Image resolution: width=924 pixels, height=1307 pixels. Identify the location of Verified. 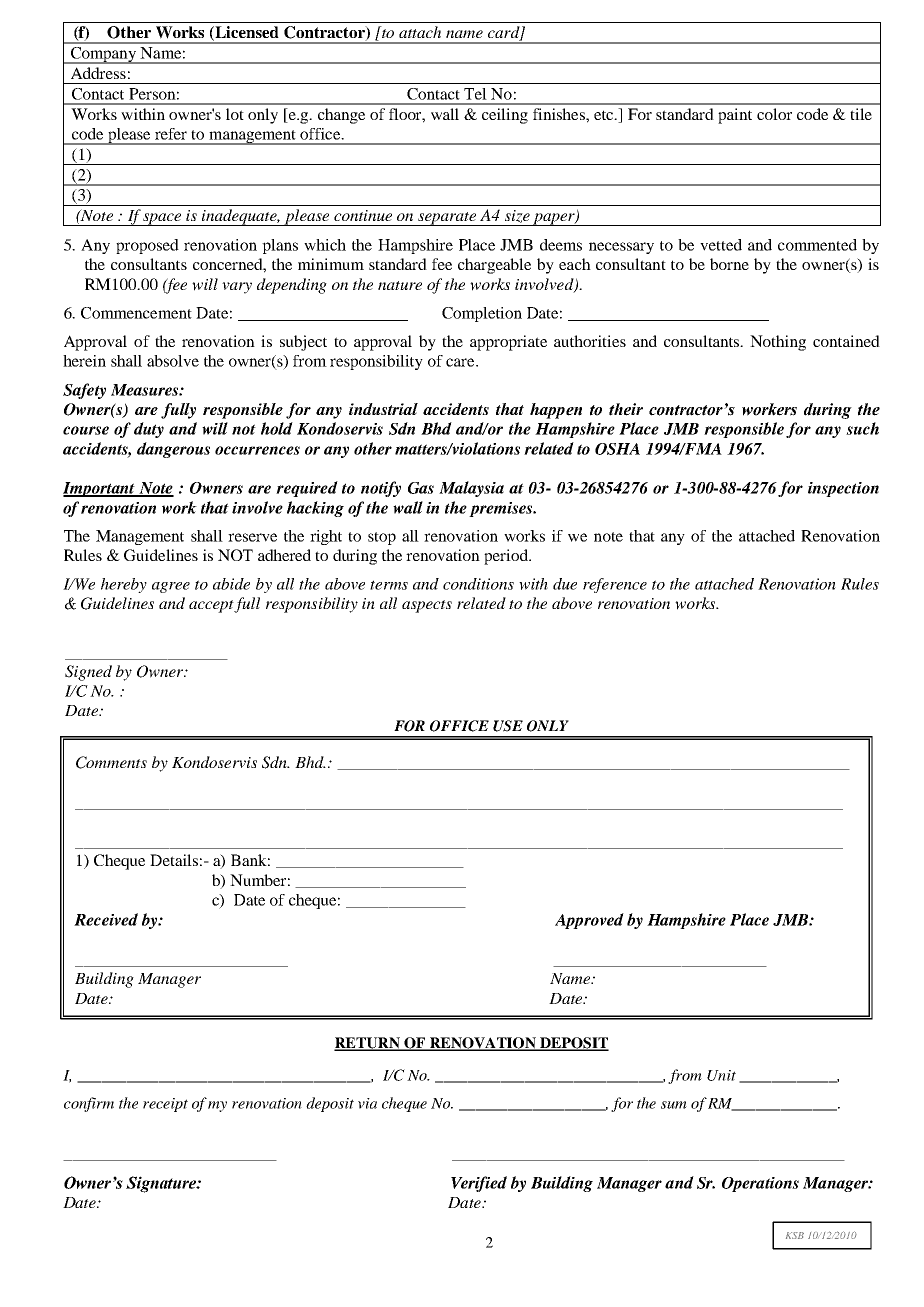
(479, 1184).
